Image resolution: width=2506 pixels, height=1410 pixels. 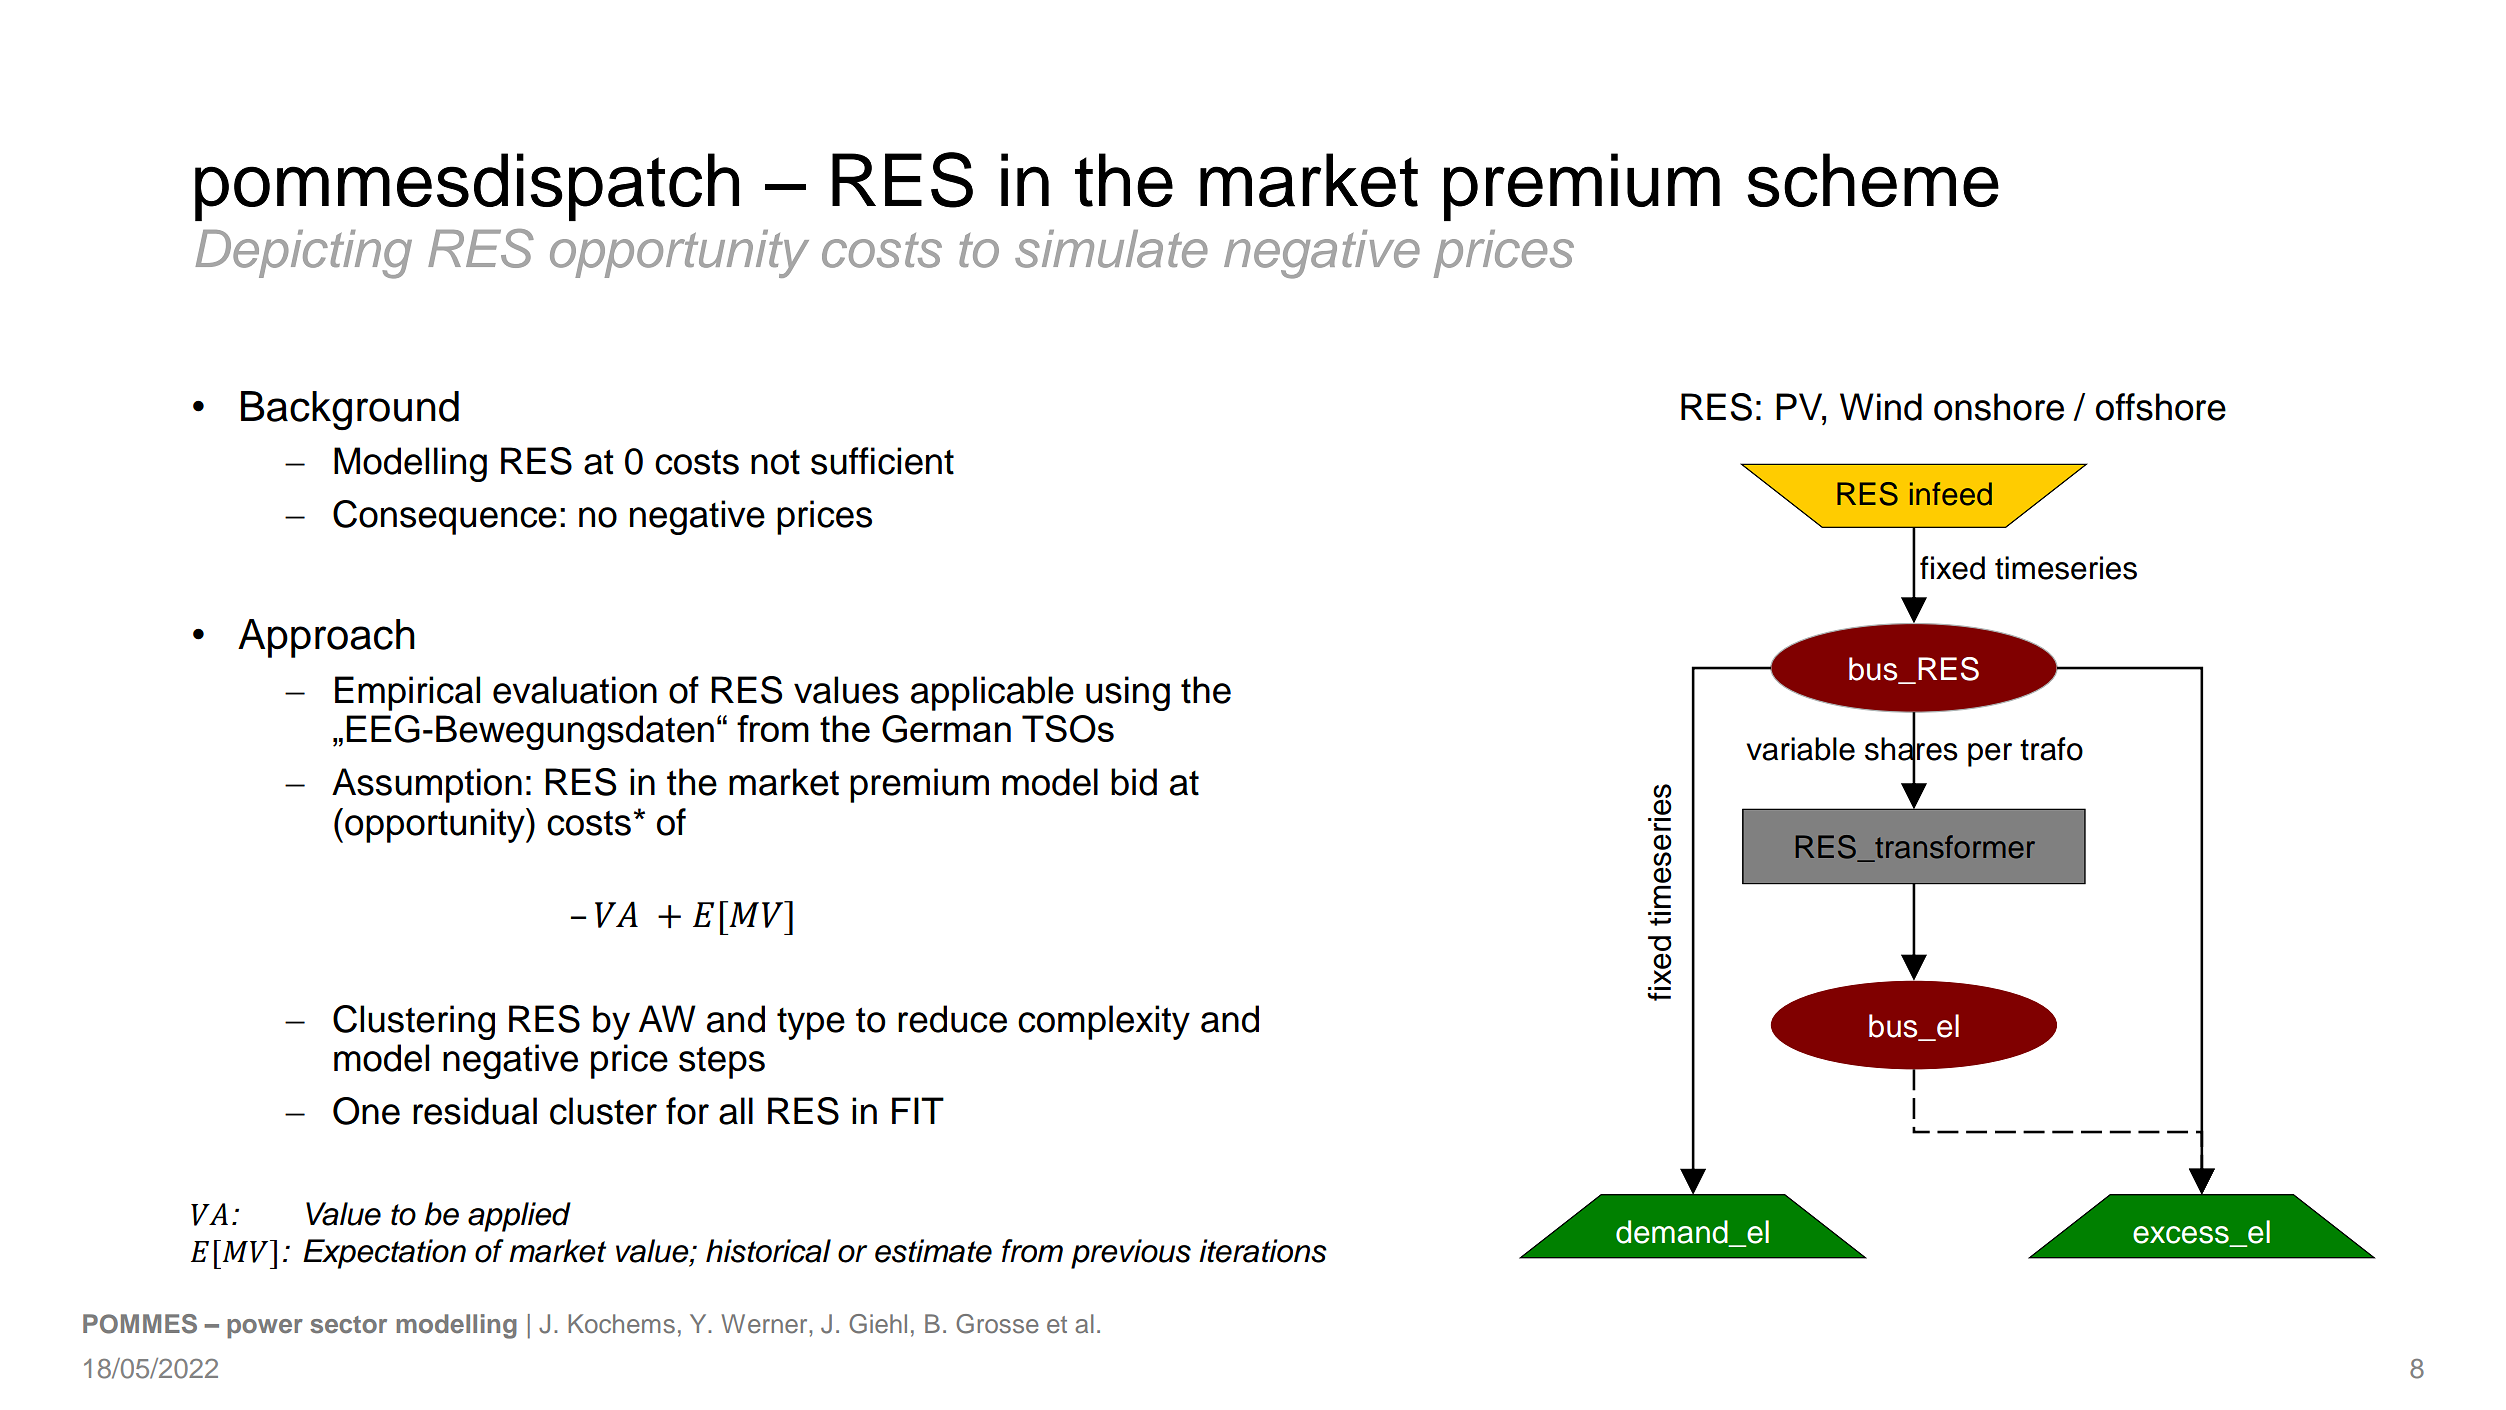 What do you see at coordinates (1134, 782) in the page?
I see `bid` at bounding box center [1134, 782].
